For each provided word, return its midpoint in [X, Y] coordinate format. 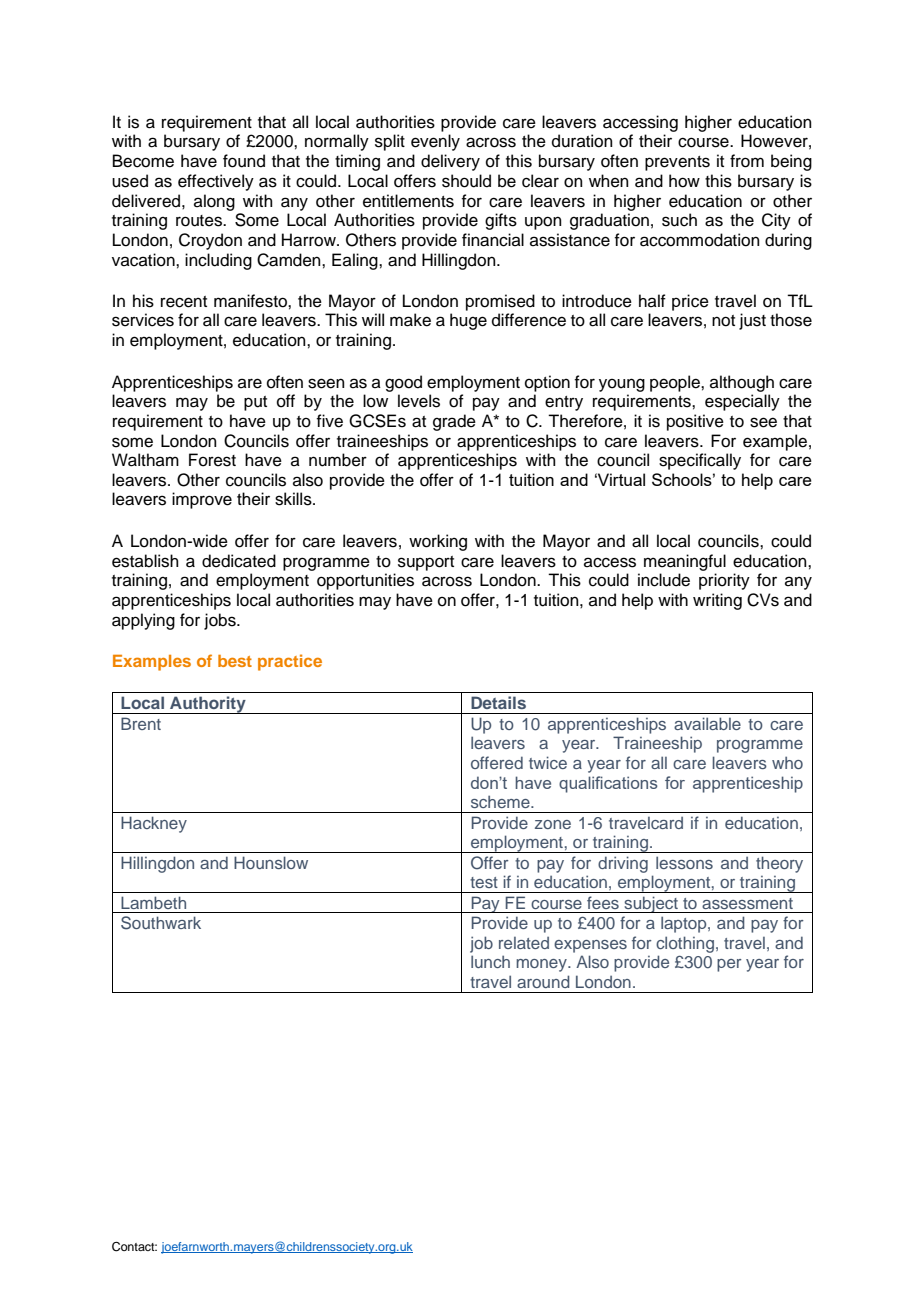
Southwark [161, 923]
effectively [216, 182]
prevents [677, 163]
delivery [450, 162]
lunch [490, 961]
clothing [685, 944]
